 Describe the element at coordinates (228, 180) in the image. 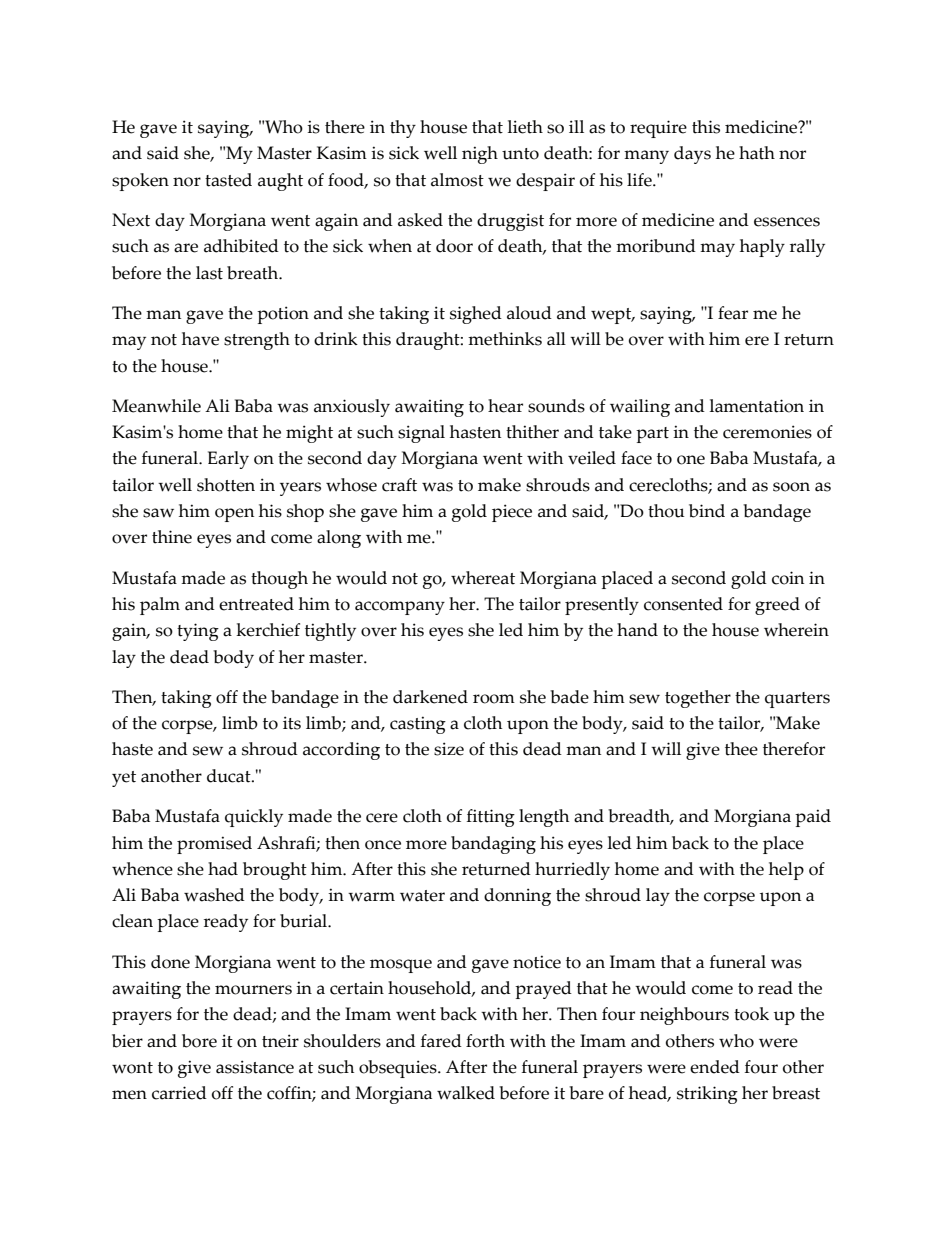

I see `tasted` at that location.
